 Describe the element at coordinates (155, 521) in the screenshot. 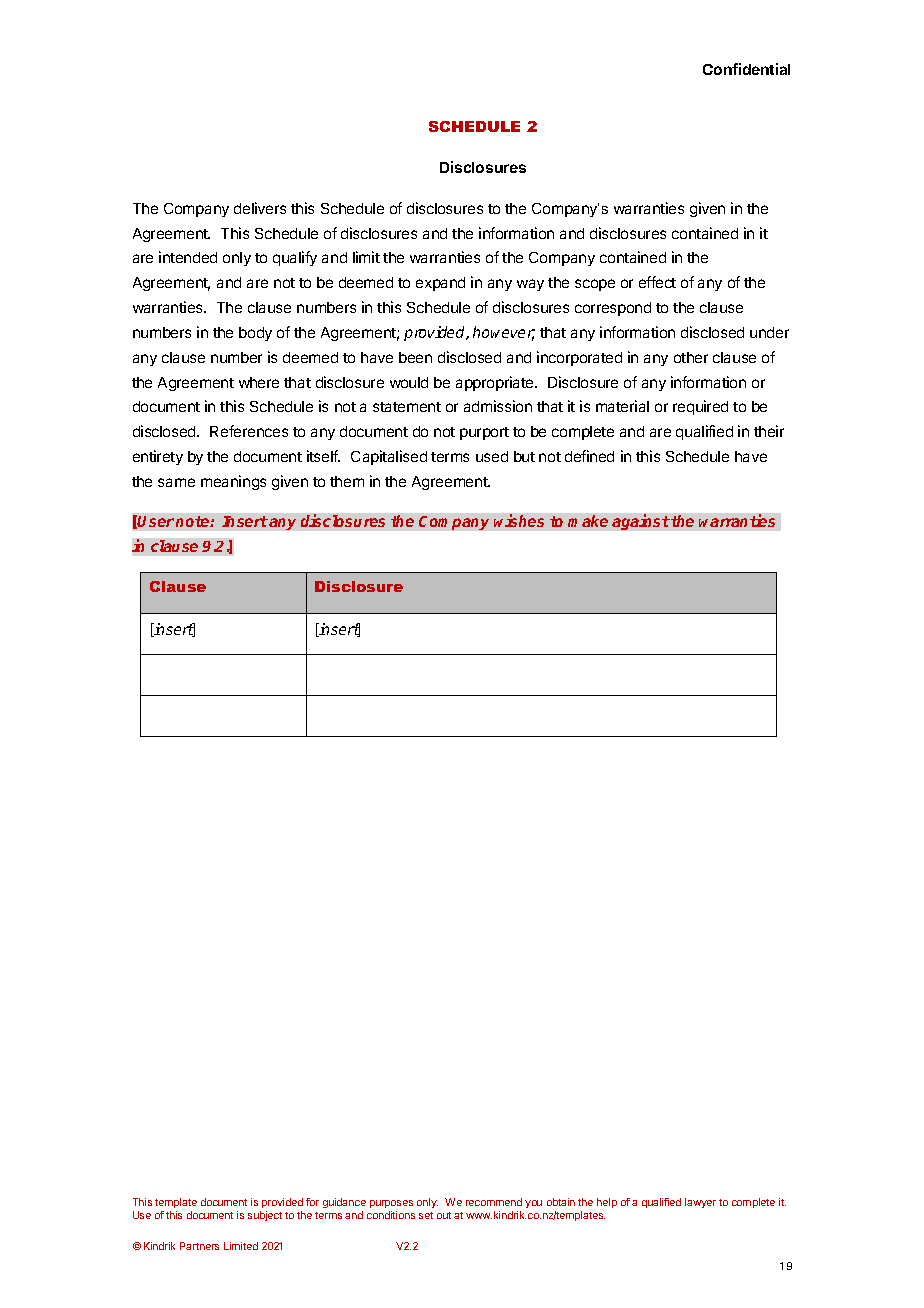

I see `User` at that location.
